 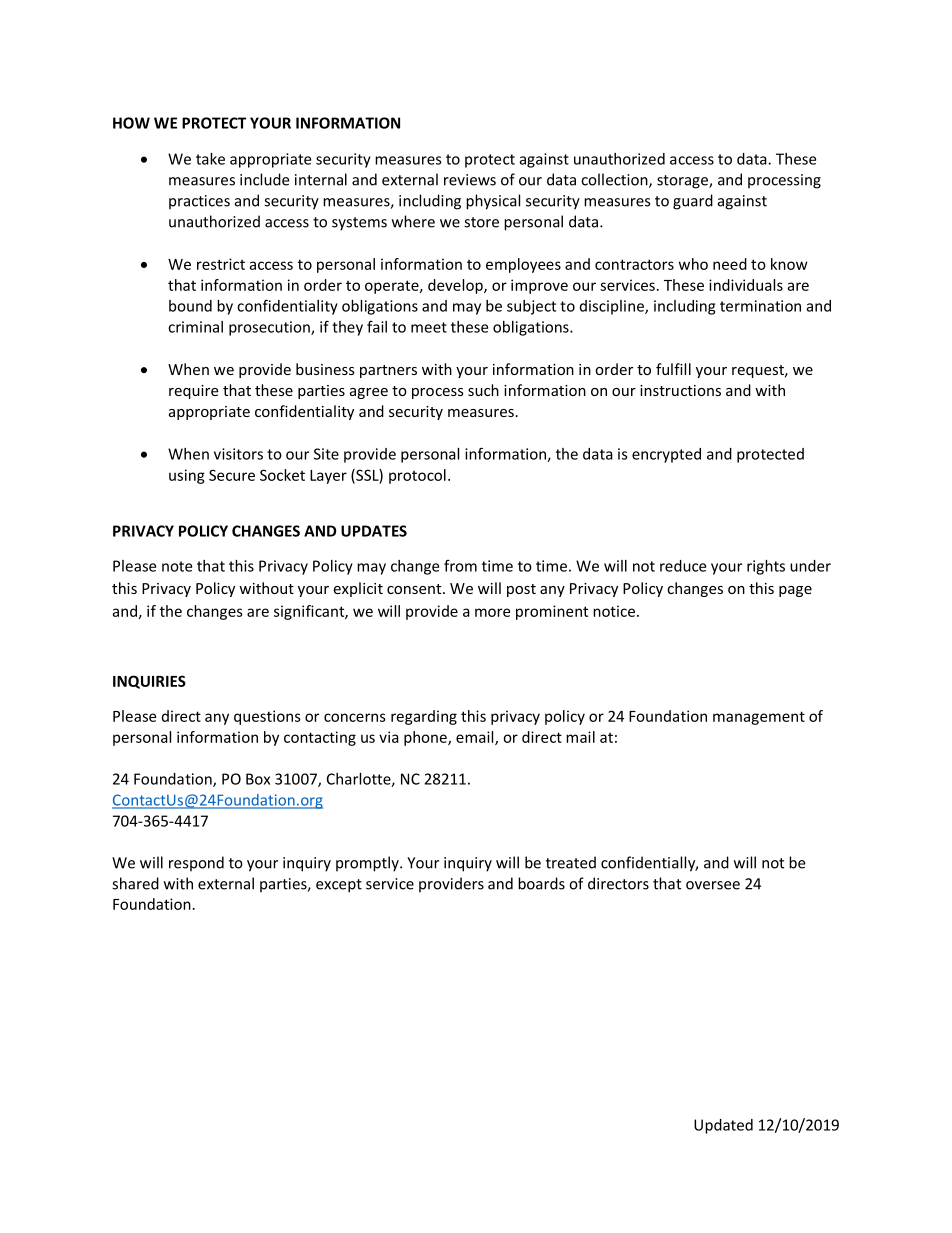 What do you see at coordinates (196, 864) in the image?
I see `respond` at bounding box center [196, 864].
